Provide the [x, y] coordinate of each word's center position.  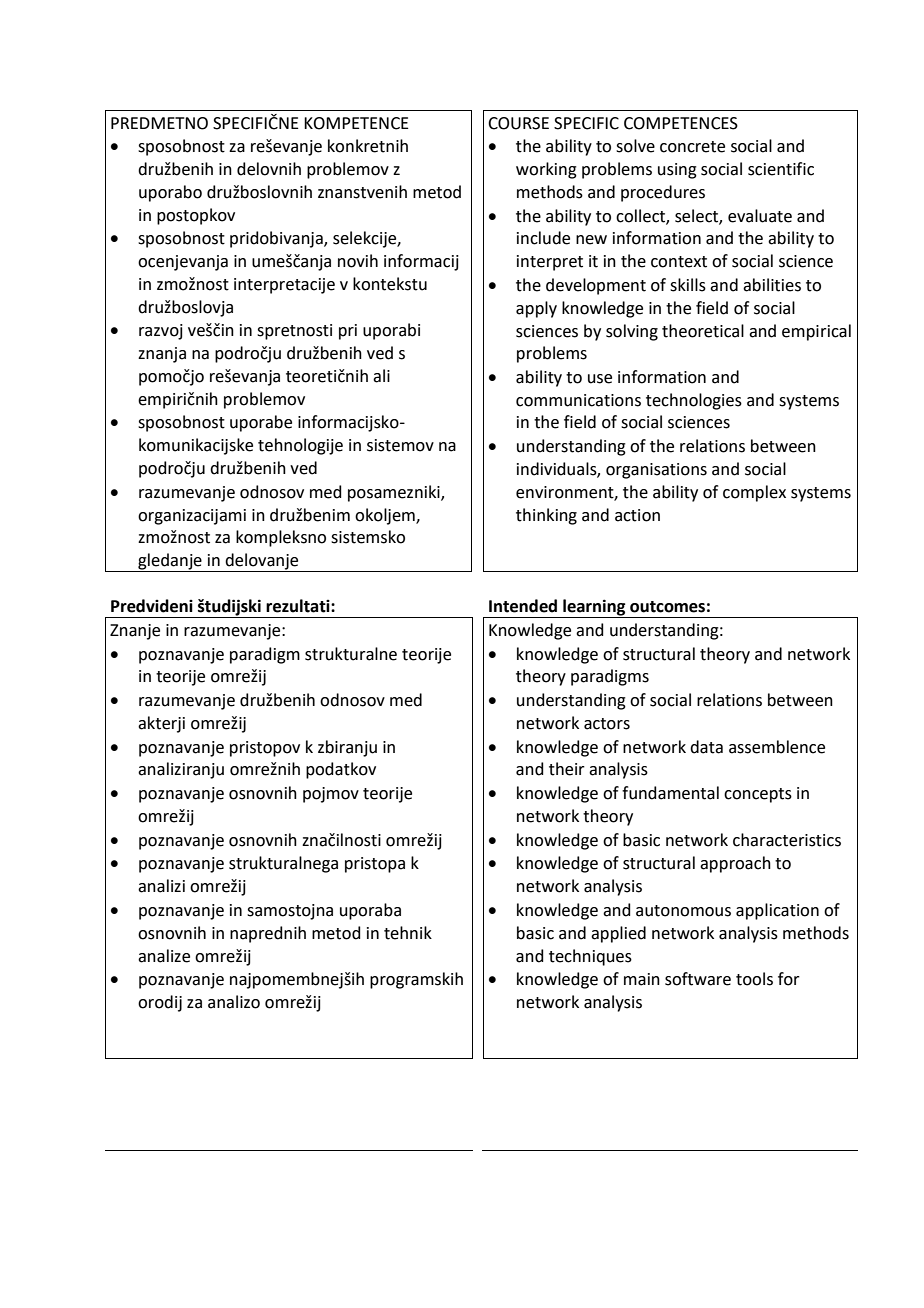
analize [164, 956]
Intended [523, 606]
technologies [694, 401]
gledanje [170, 562]
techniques [590, 957]
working [546, 170]
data [706, 747]
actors [607, 724]
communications [578, 400]
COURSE [518, 123]
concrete [692, 147]
